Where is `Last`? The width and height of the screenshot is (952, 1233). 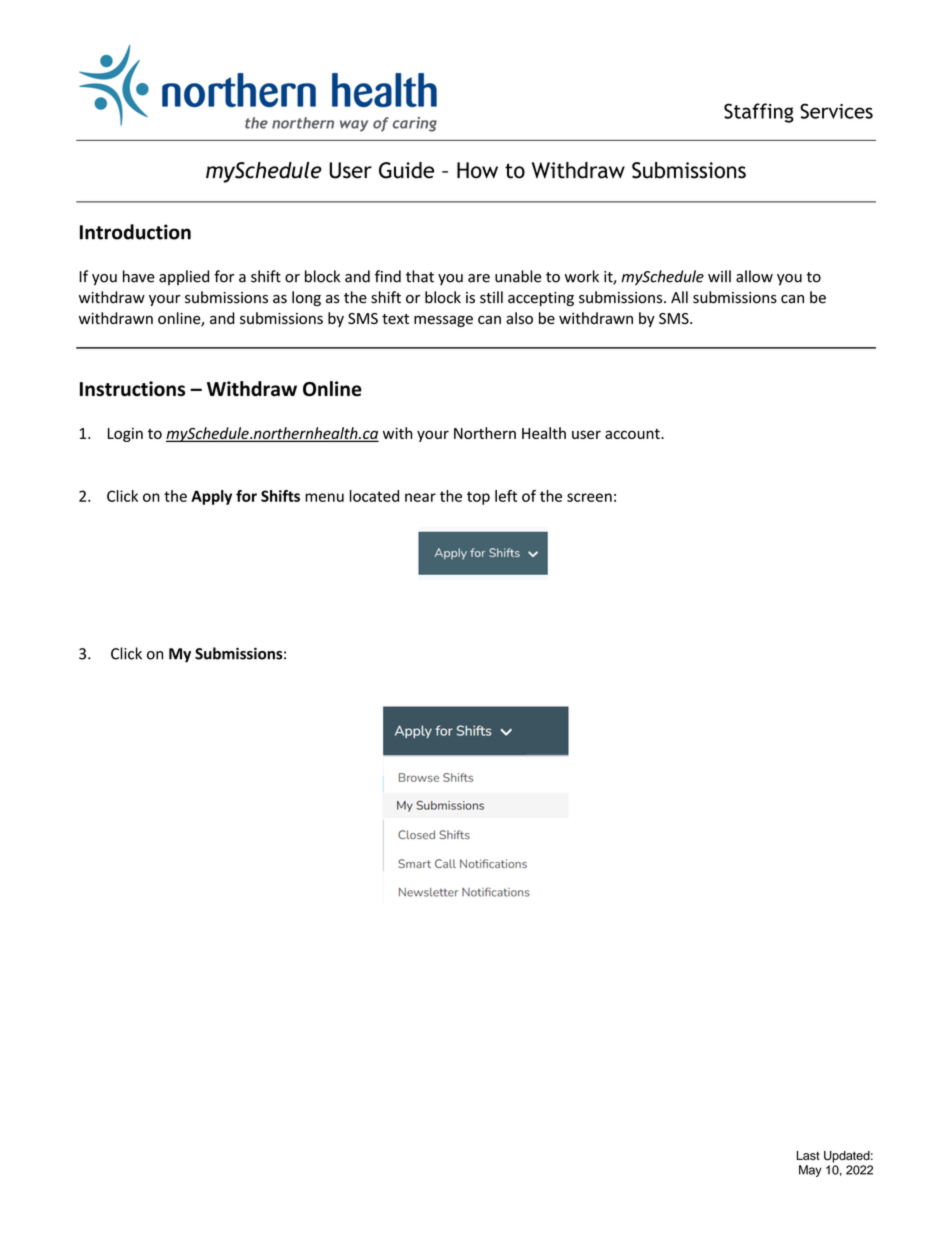 Last is located at coordinates (808, 1155).
